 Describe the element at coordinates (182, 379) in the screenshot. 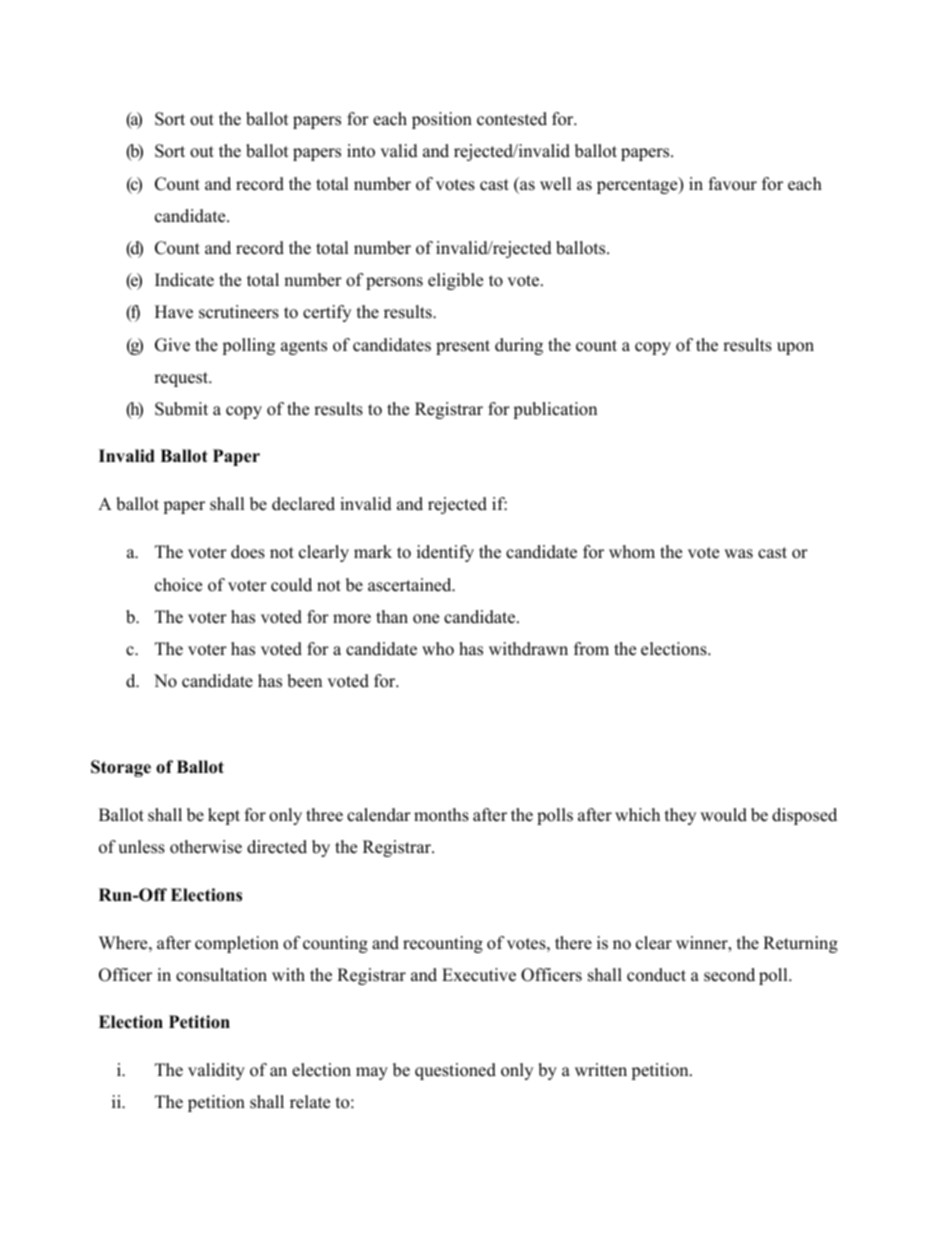

I see `request` at that location.
